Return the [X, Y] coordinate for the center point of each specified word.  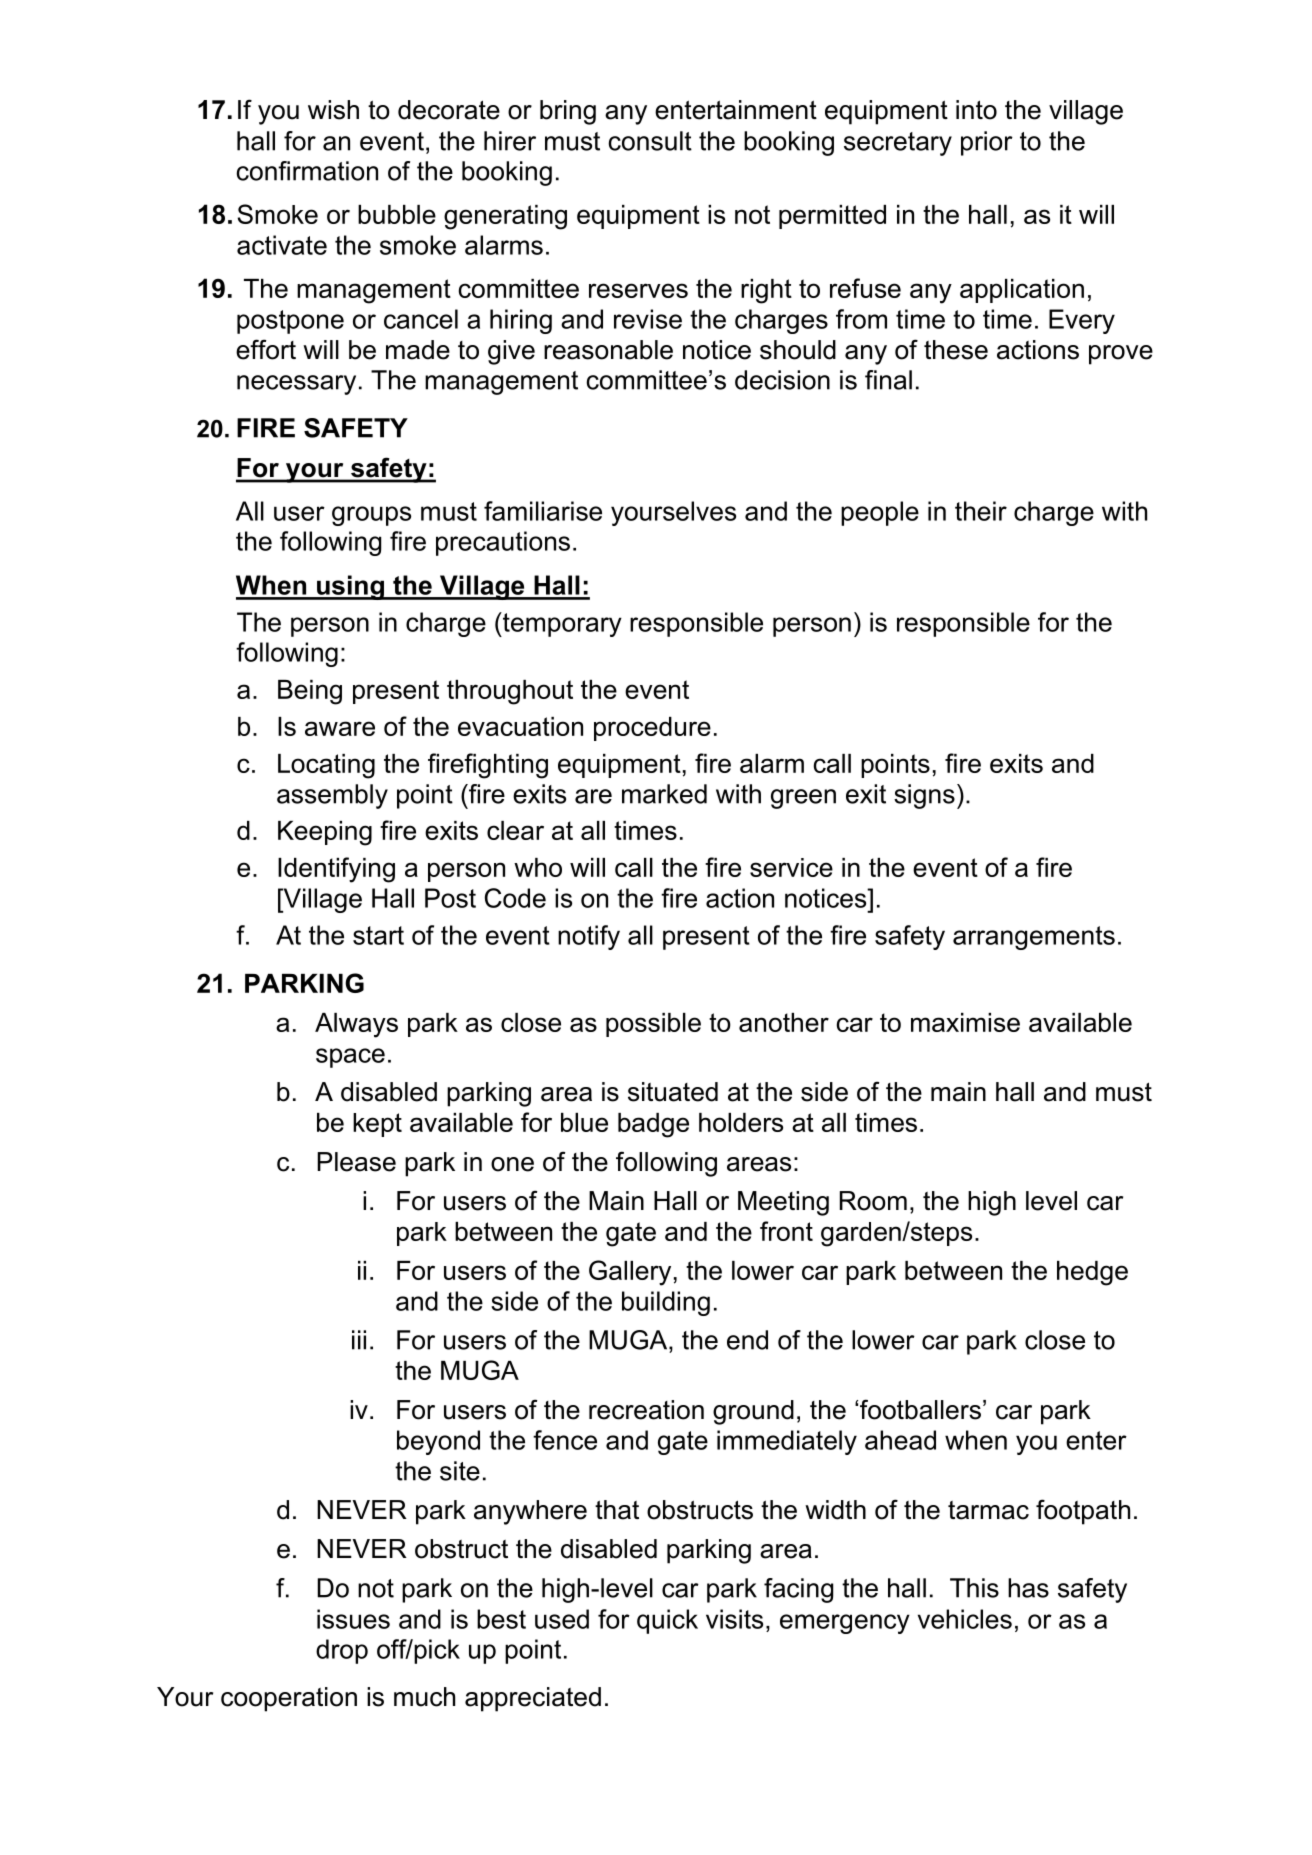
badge [653, 1125]
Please [356, 1162]
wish [333, 110]
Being [310, 692]
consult [650, 141]
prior [987, 143]
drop [342, 1651]
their [981, 511]
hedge [1092, 1273]
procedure [652, 729]
